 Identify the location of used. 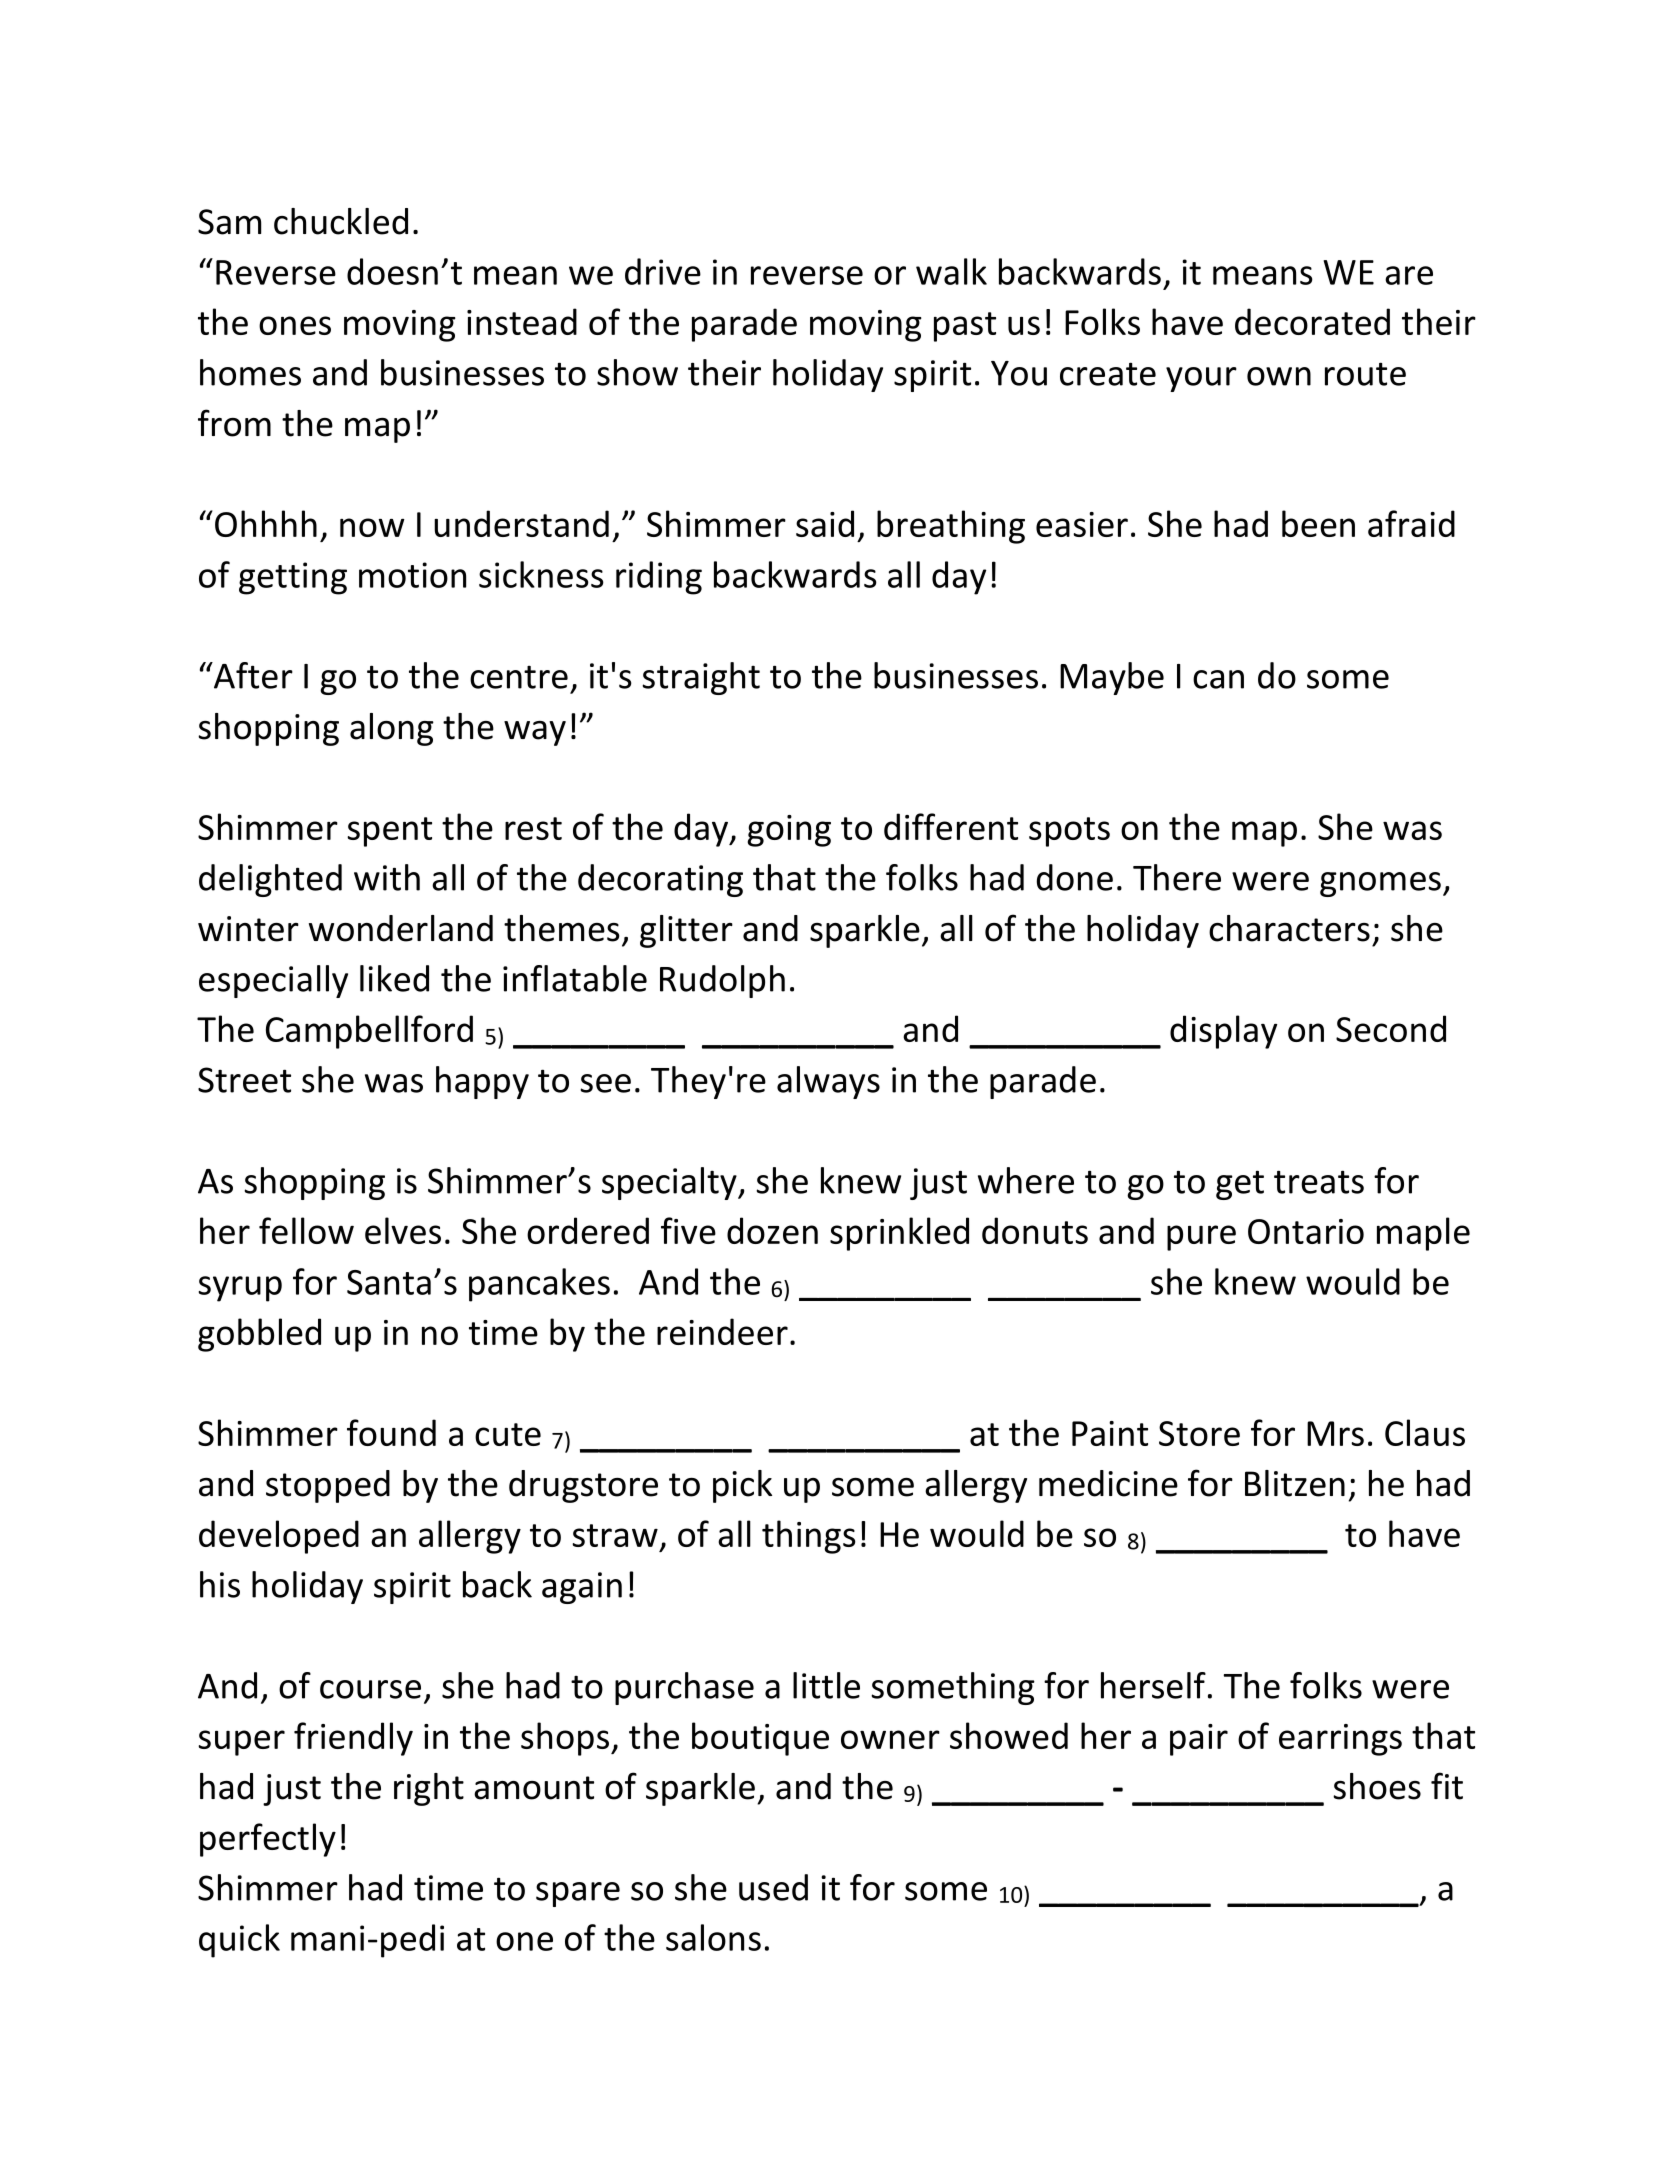
(773, 1887).
